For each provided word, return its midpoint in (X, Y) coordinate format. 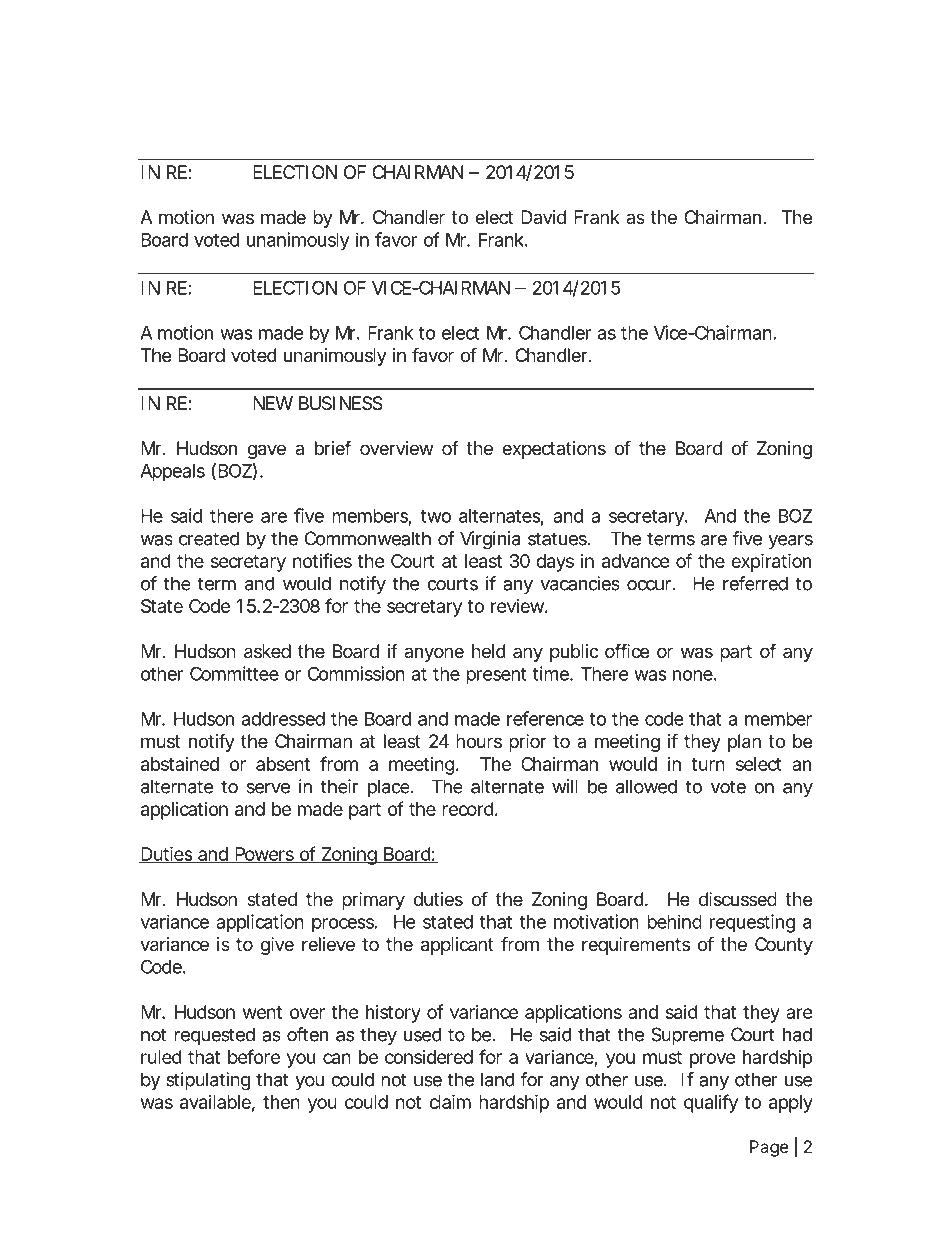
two (436, 516)
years (790, 542)
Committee (234, 673)
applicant (457, 946)
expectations (554, 450)
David (543, 217)
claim (450, 1101)
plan (744, 743)
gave (266, 451)
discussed (737, 899)
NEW (273, 403)
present (496, 676)
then (281, 1102)
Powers (264, 855)
